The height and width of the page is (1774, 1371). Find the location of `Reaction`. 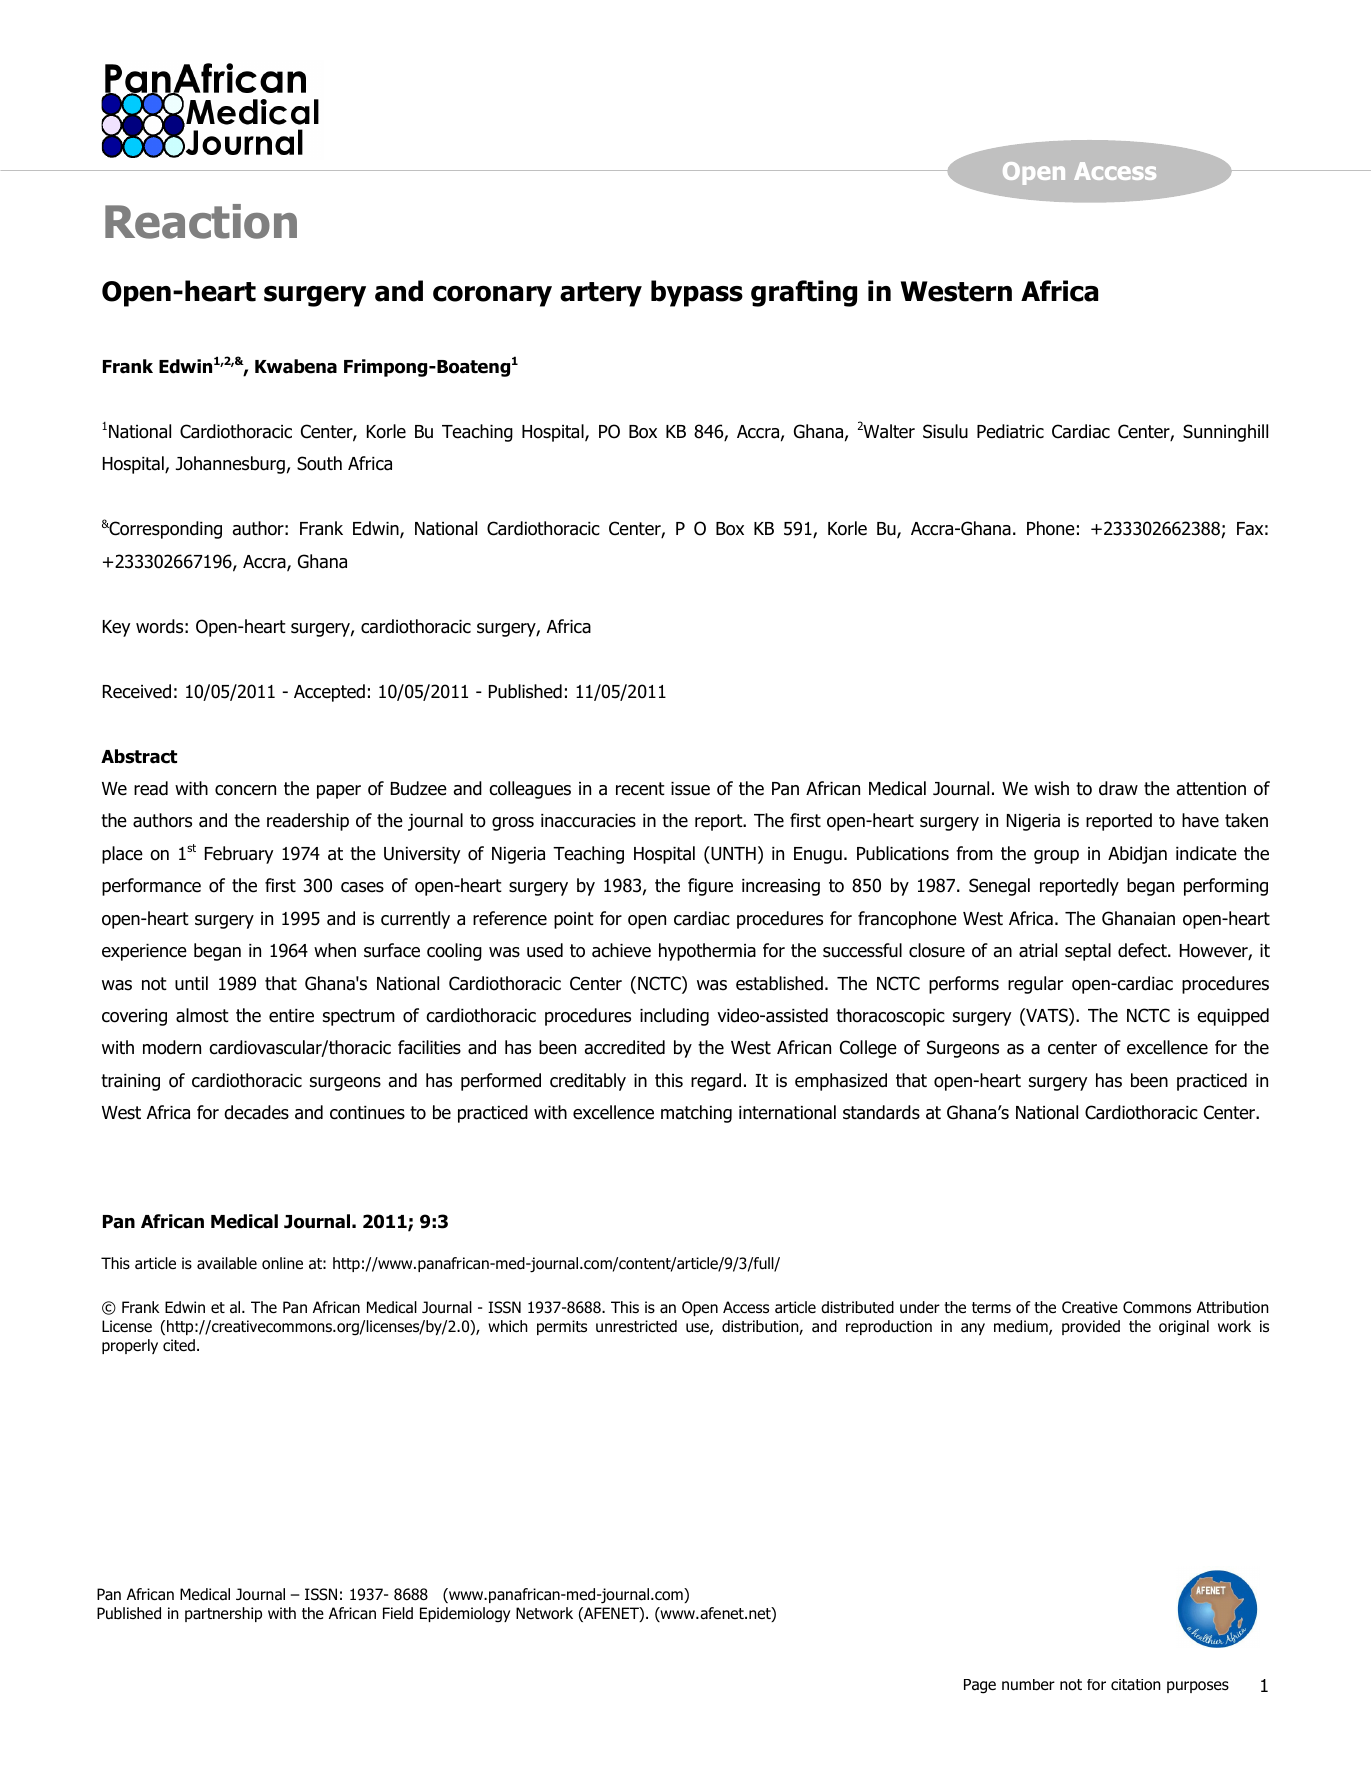

Reaction is located at coordinates (201, 221).
